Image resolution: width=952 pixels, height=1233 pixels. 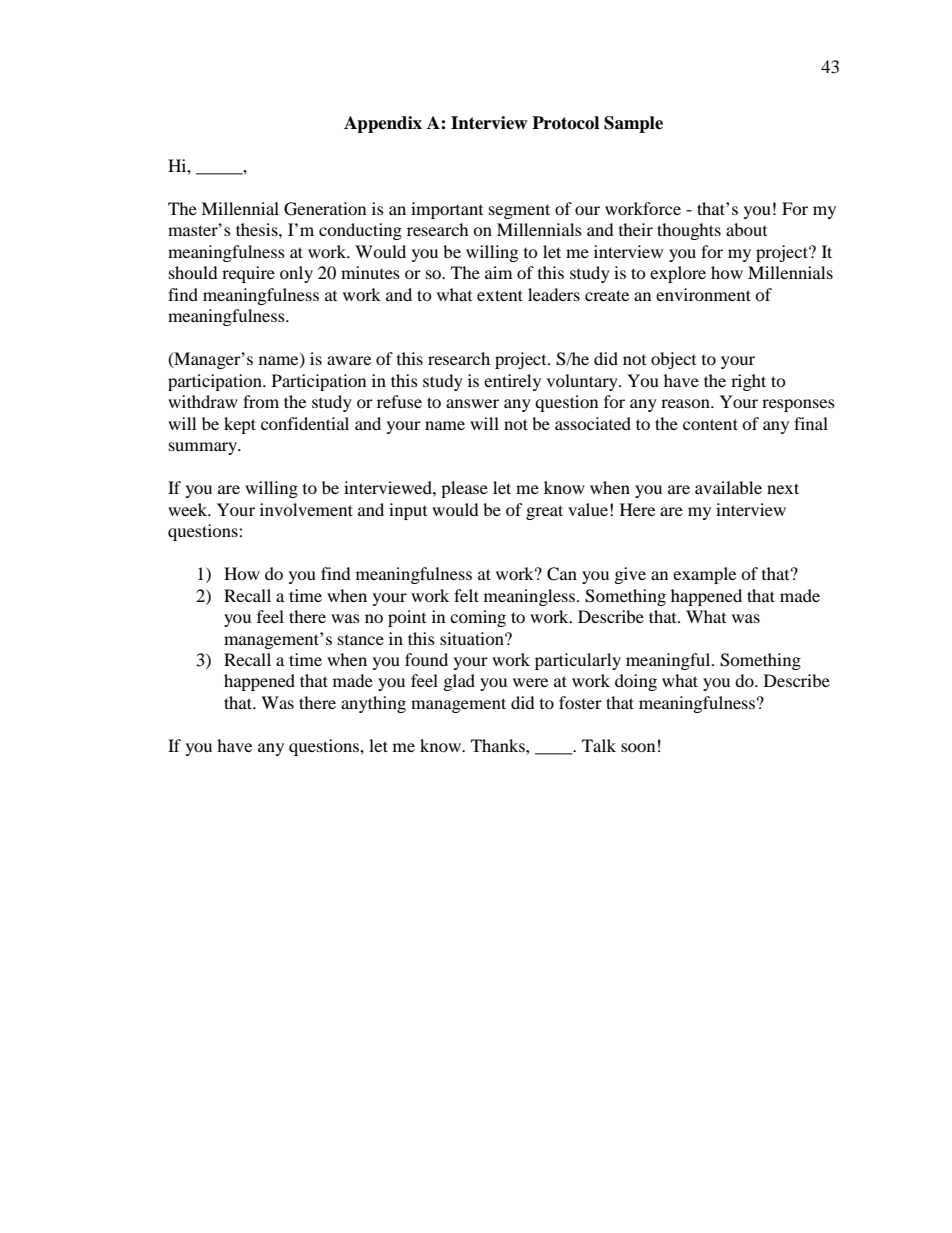 What do you see at coordinates (240, 425) in the screenshot?
I see `kept` at bounding box center [240, 425].
